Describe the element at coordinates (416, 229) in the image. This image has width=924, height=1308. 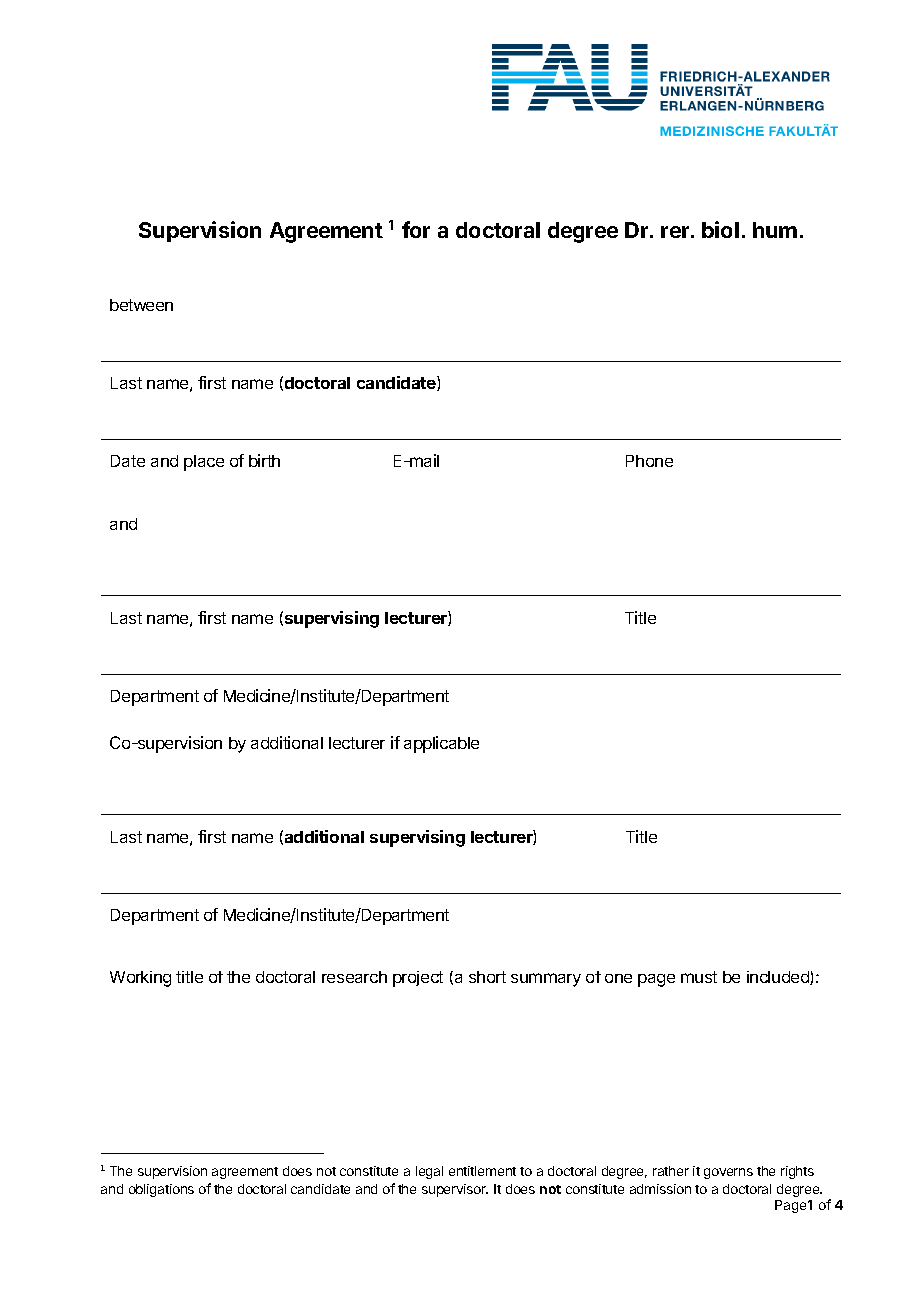
I see `for` at that location.
